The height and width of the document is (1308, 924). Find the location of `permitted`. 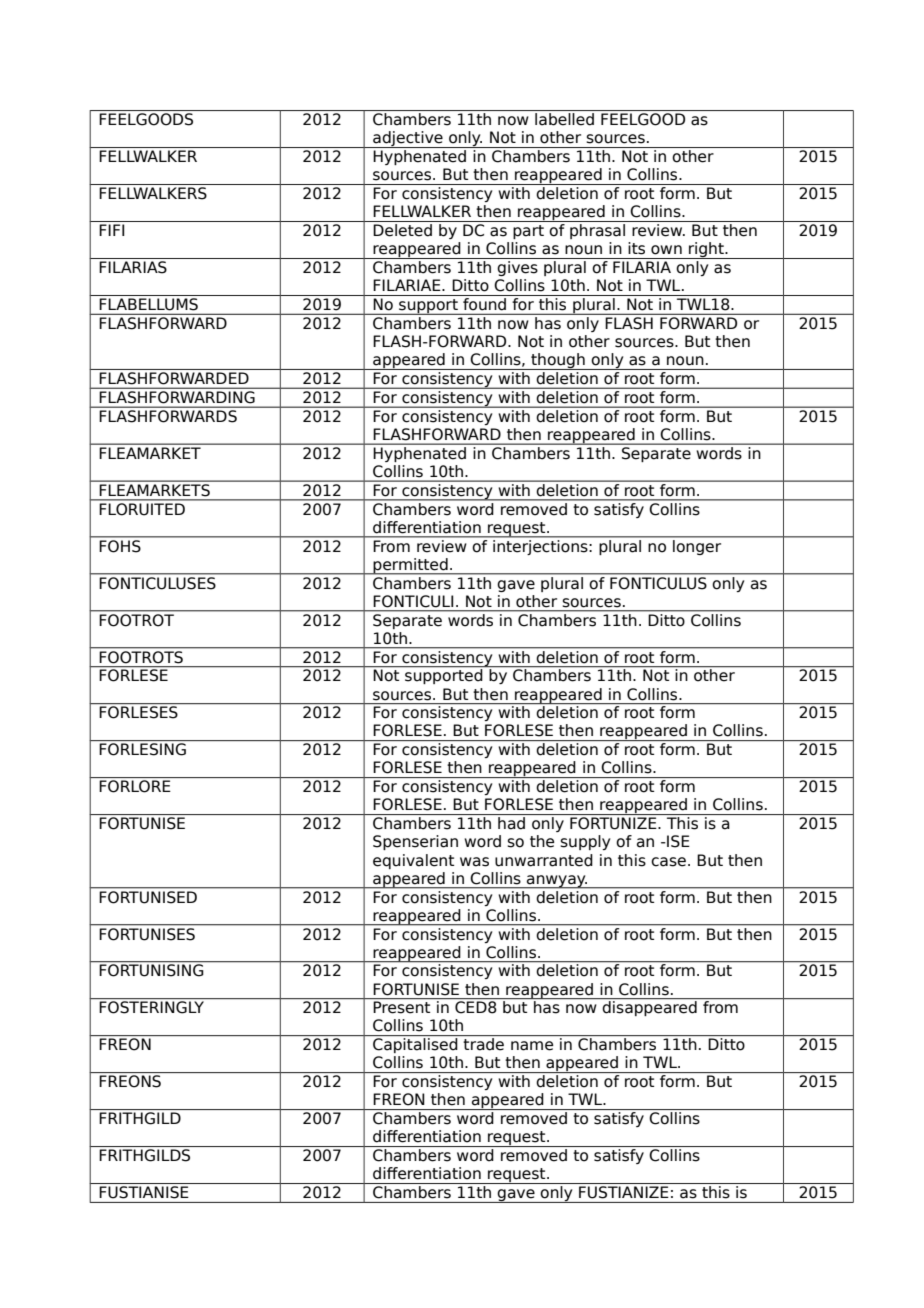

permitted is located at coordinates (410, 566).
